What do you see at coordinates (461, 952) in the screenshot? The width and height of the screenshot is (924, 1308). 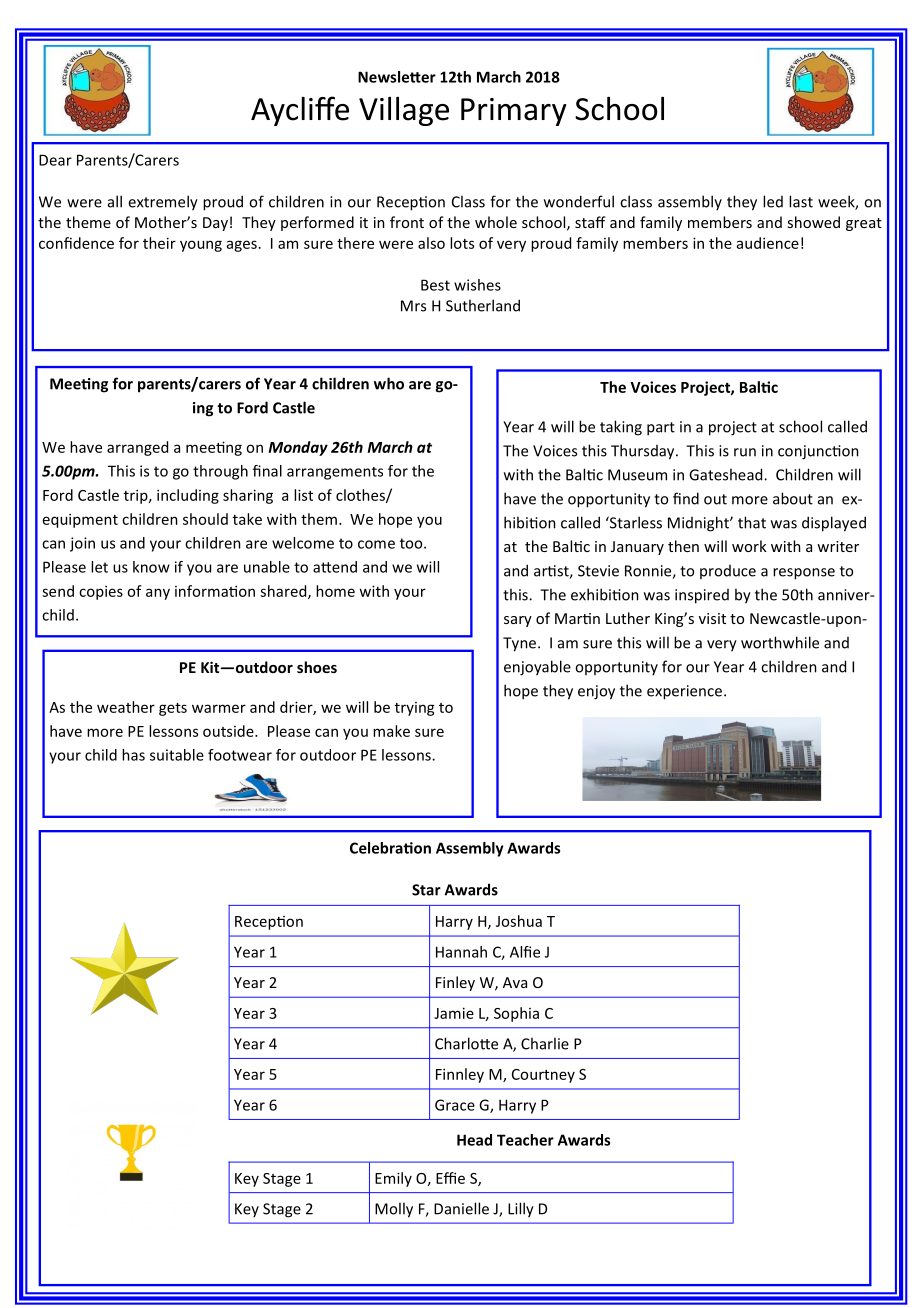 I see `Hannah` at bounding box center [461, 952].
